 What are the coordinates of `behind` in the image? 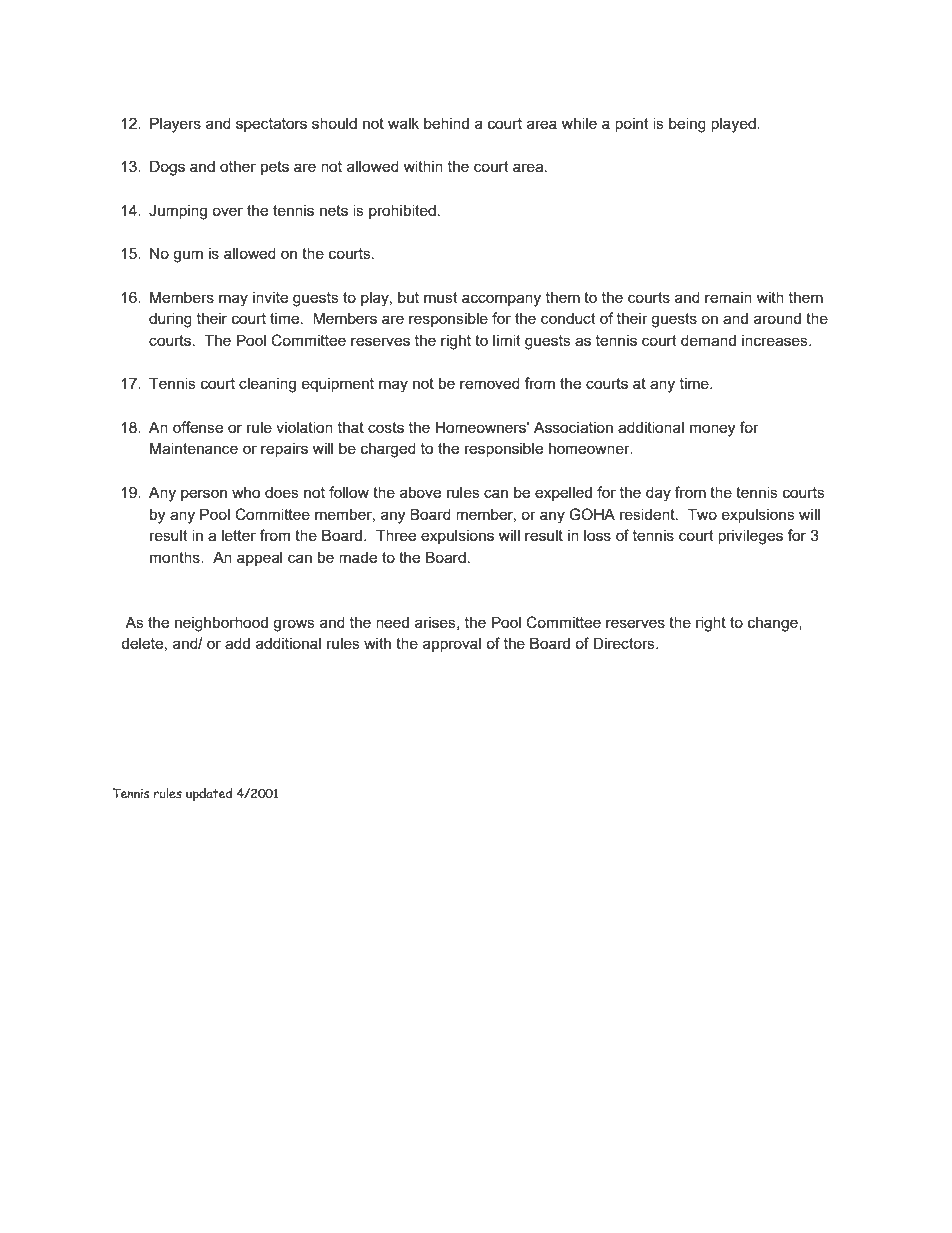 It's located at (446, 123).
